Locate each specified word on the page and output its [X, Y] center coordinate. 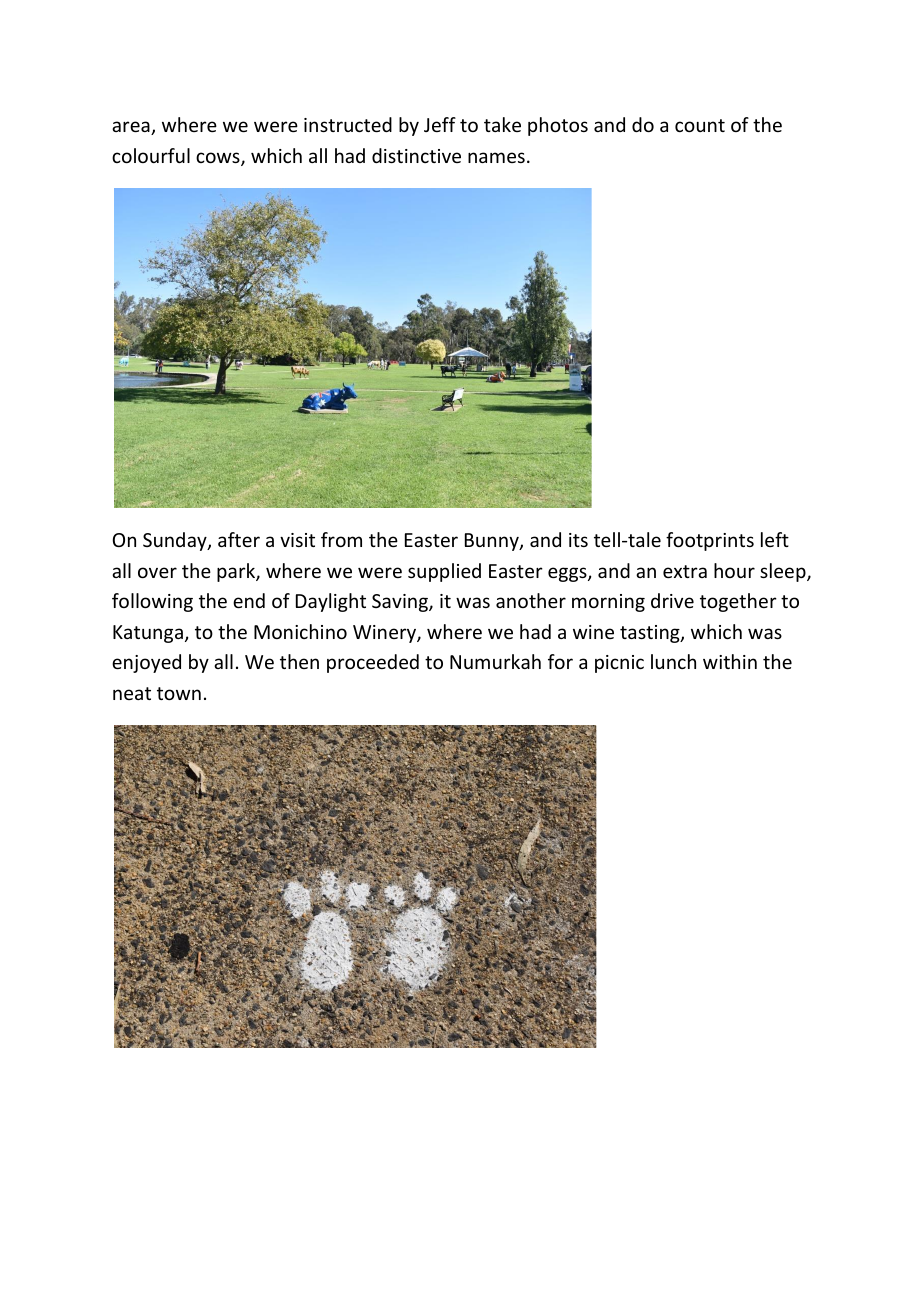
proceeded [373, 663]
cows [219, 159]
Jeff [440, 124]
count [700, 125]
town [179, 693]
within [730, 661]
